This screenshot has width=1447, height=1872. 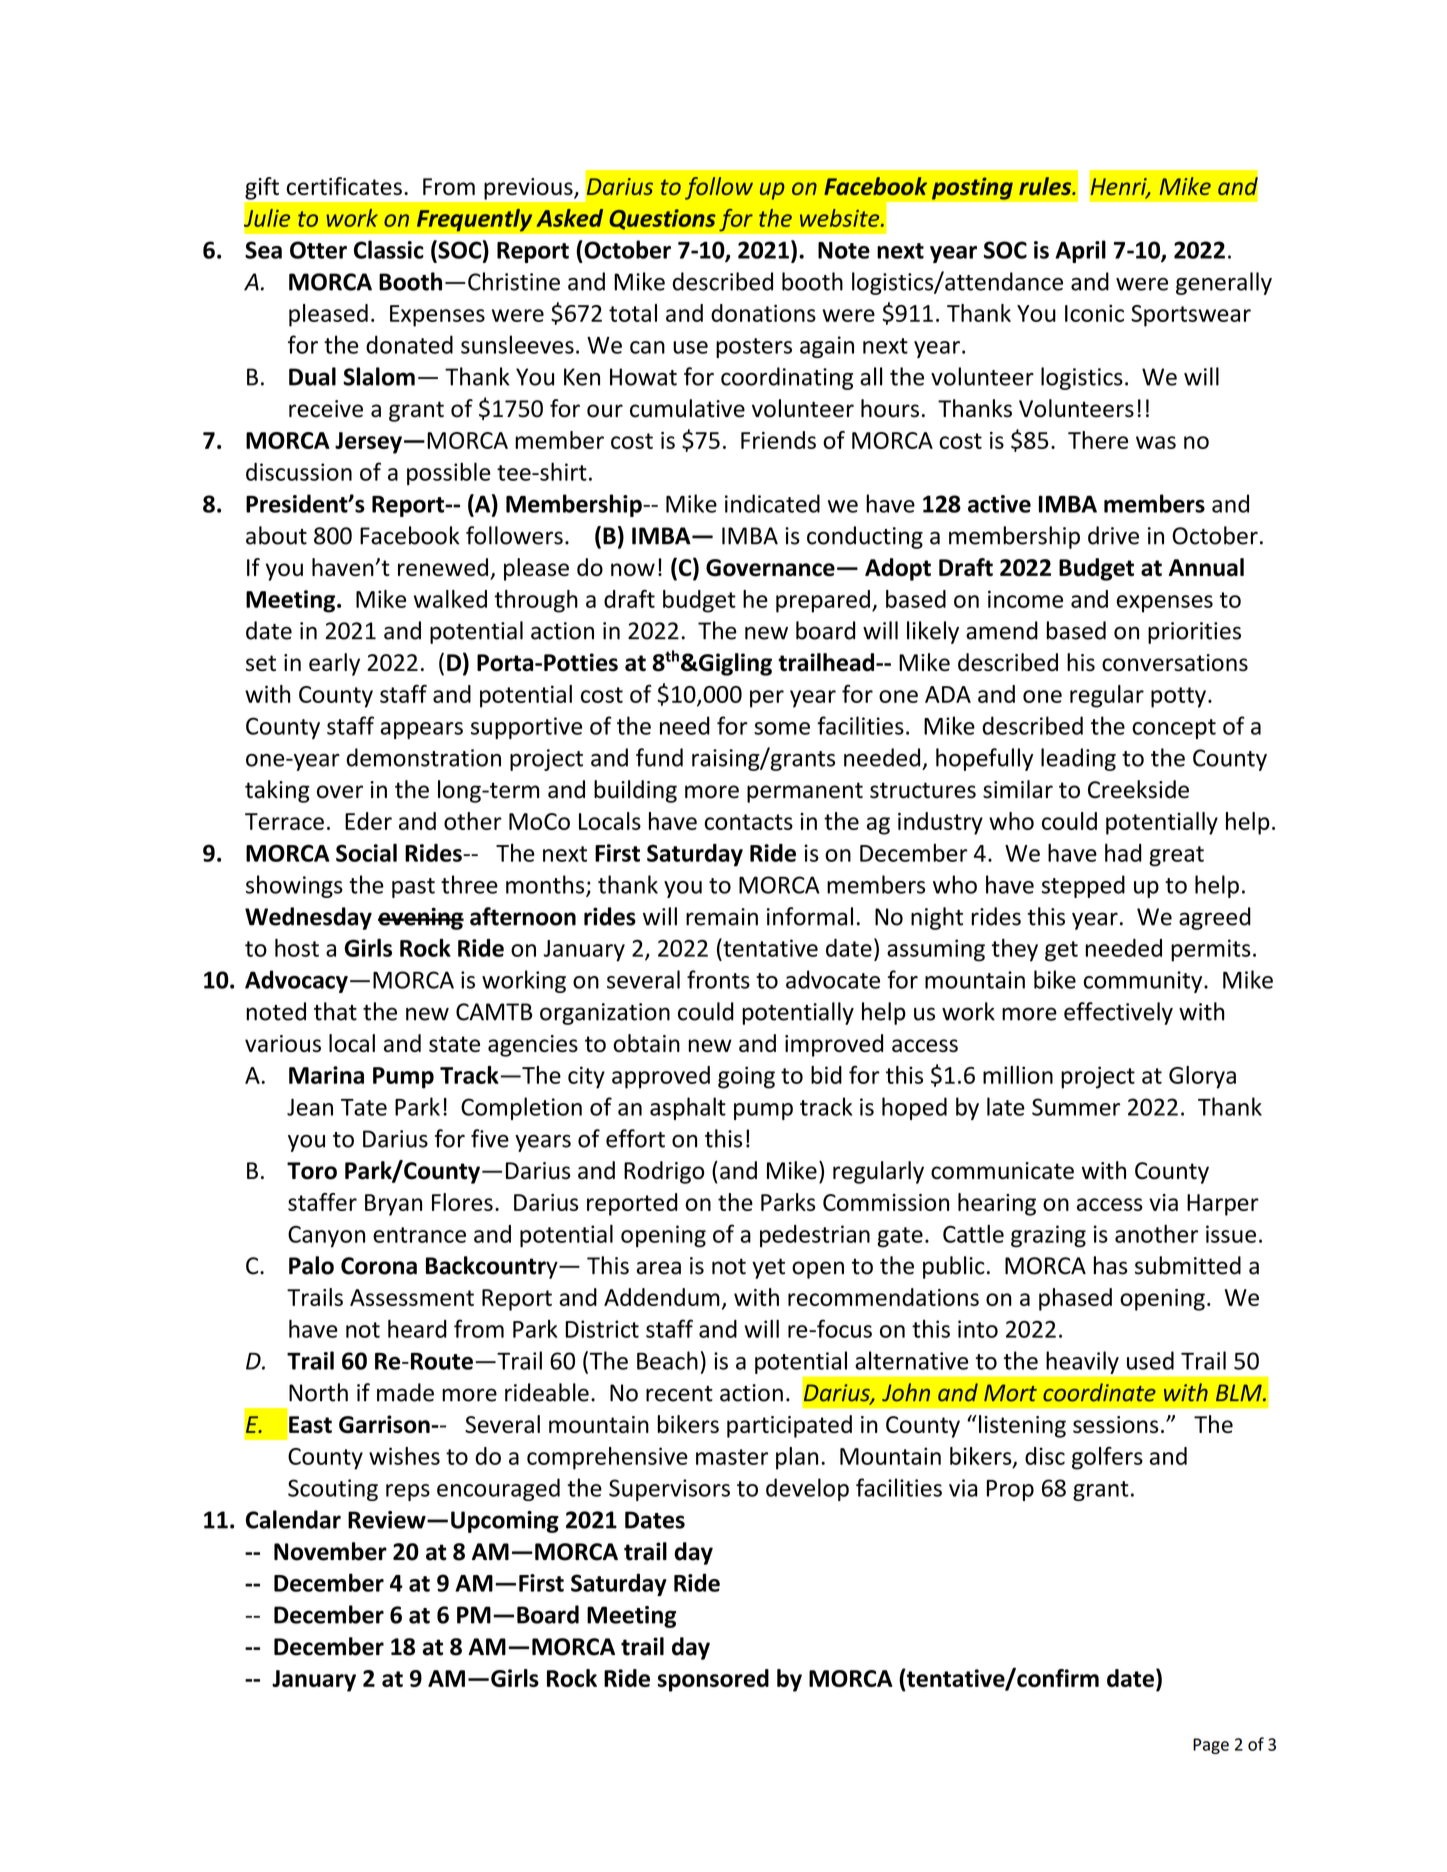 I want to click on April, so click(x=1080, y=251).
